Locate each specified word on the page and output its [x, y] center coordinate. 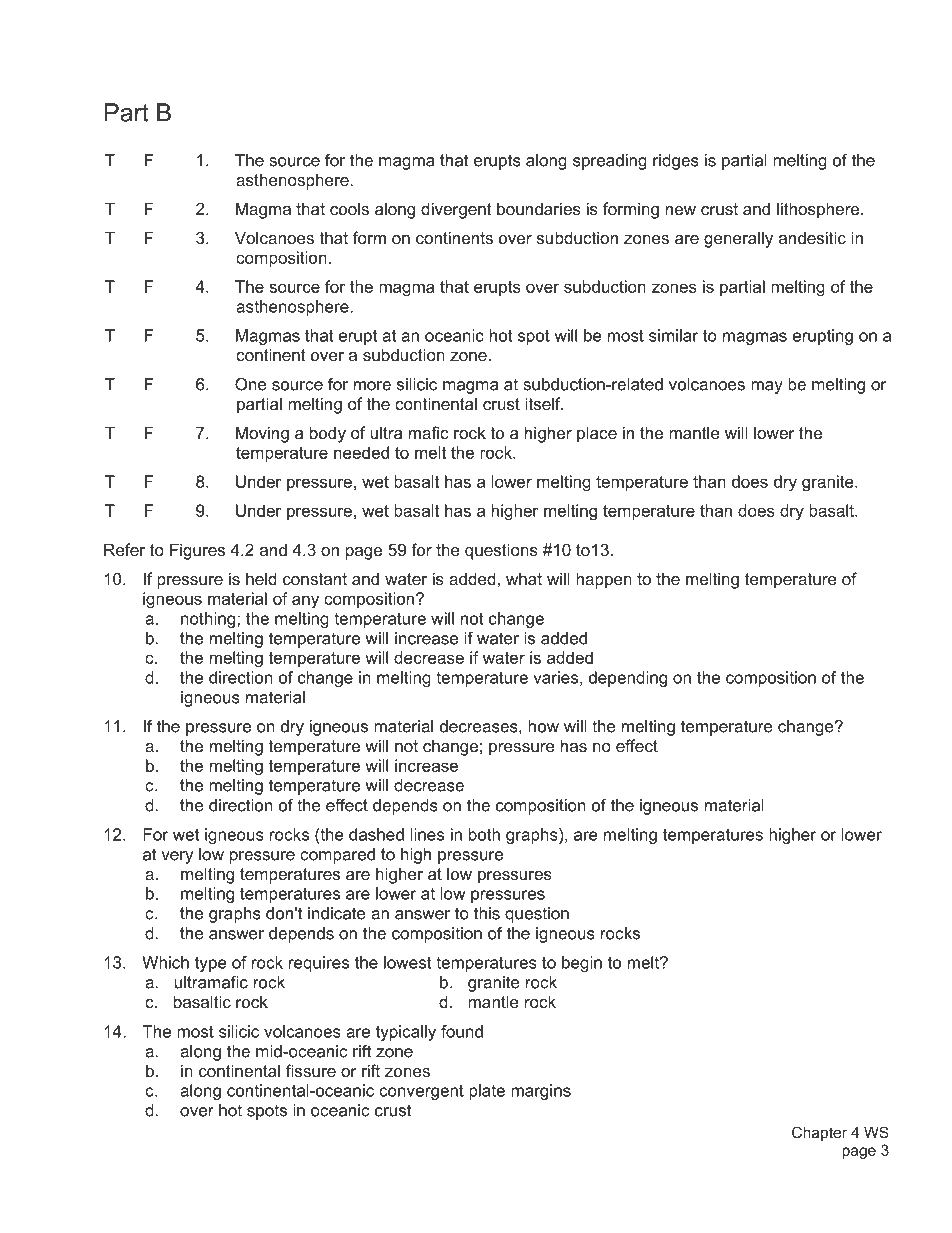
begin [582, 964]
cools [349, 208]
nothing [209, 620]
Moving [262, 434]
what [524, 578]
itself [544, 403]
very [177, 857]
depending [628, 679]
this [487, 913]
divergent [456, 210]
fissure [311, 1070]
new [681, 210]
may [767, 387]
